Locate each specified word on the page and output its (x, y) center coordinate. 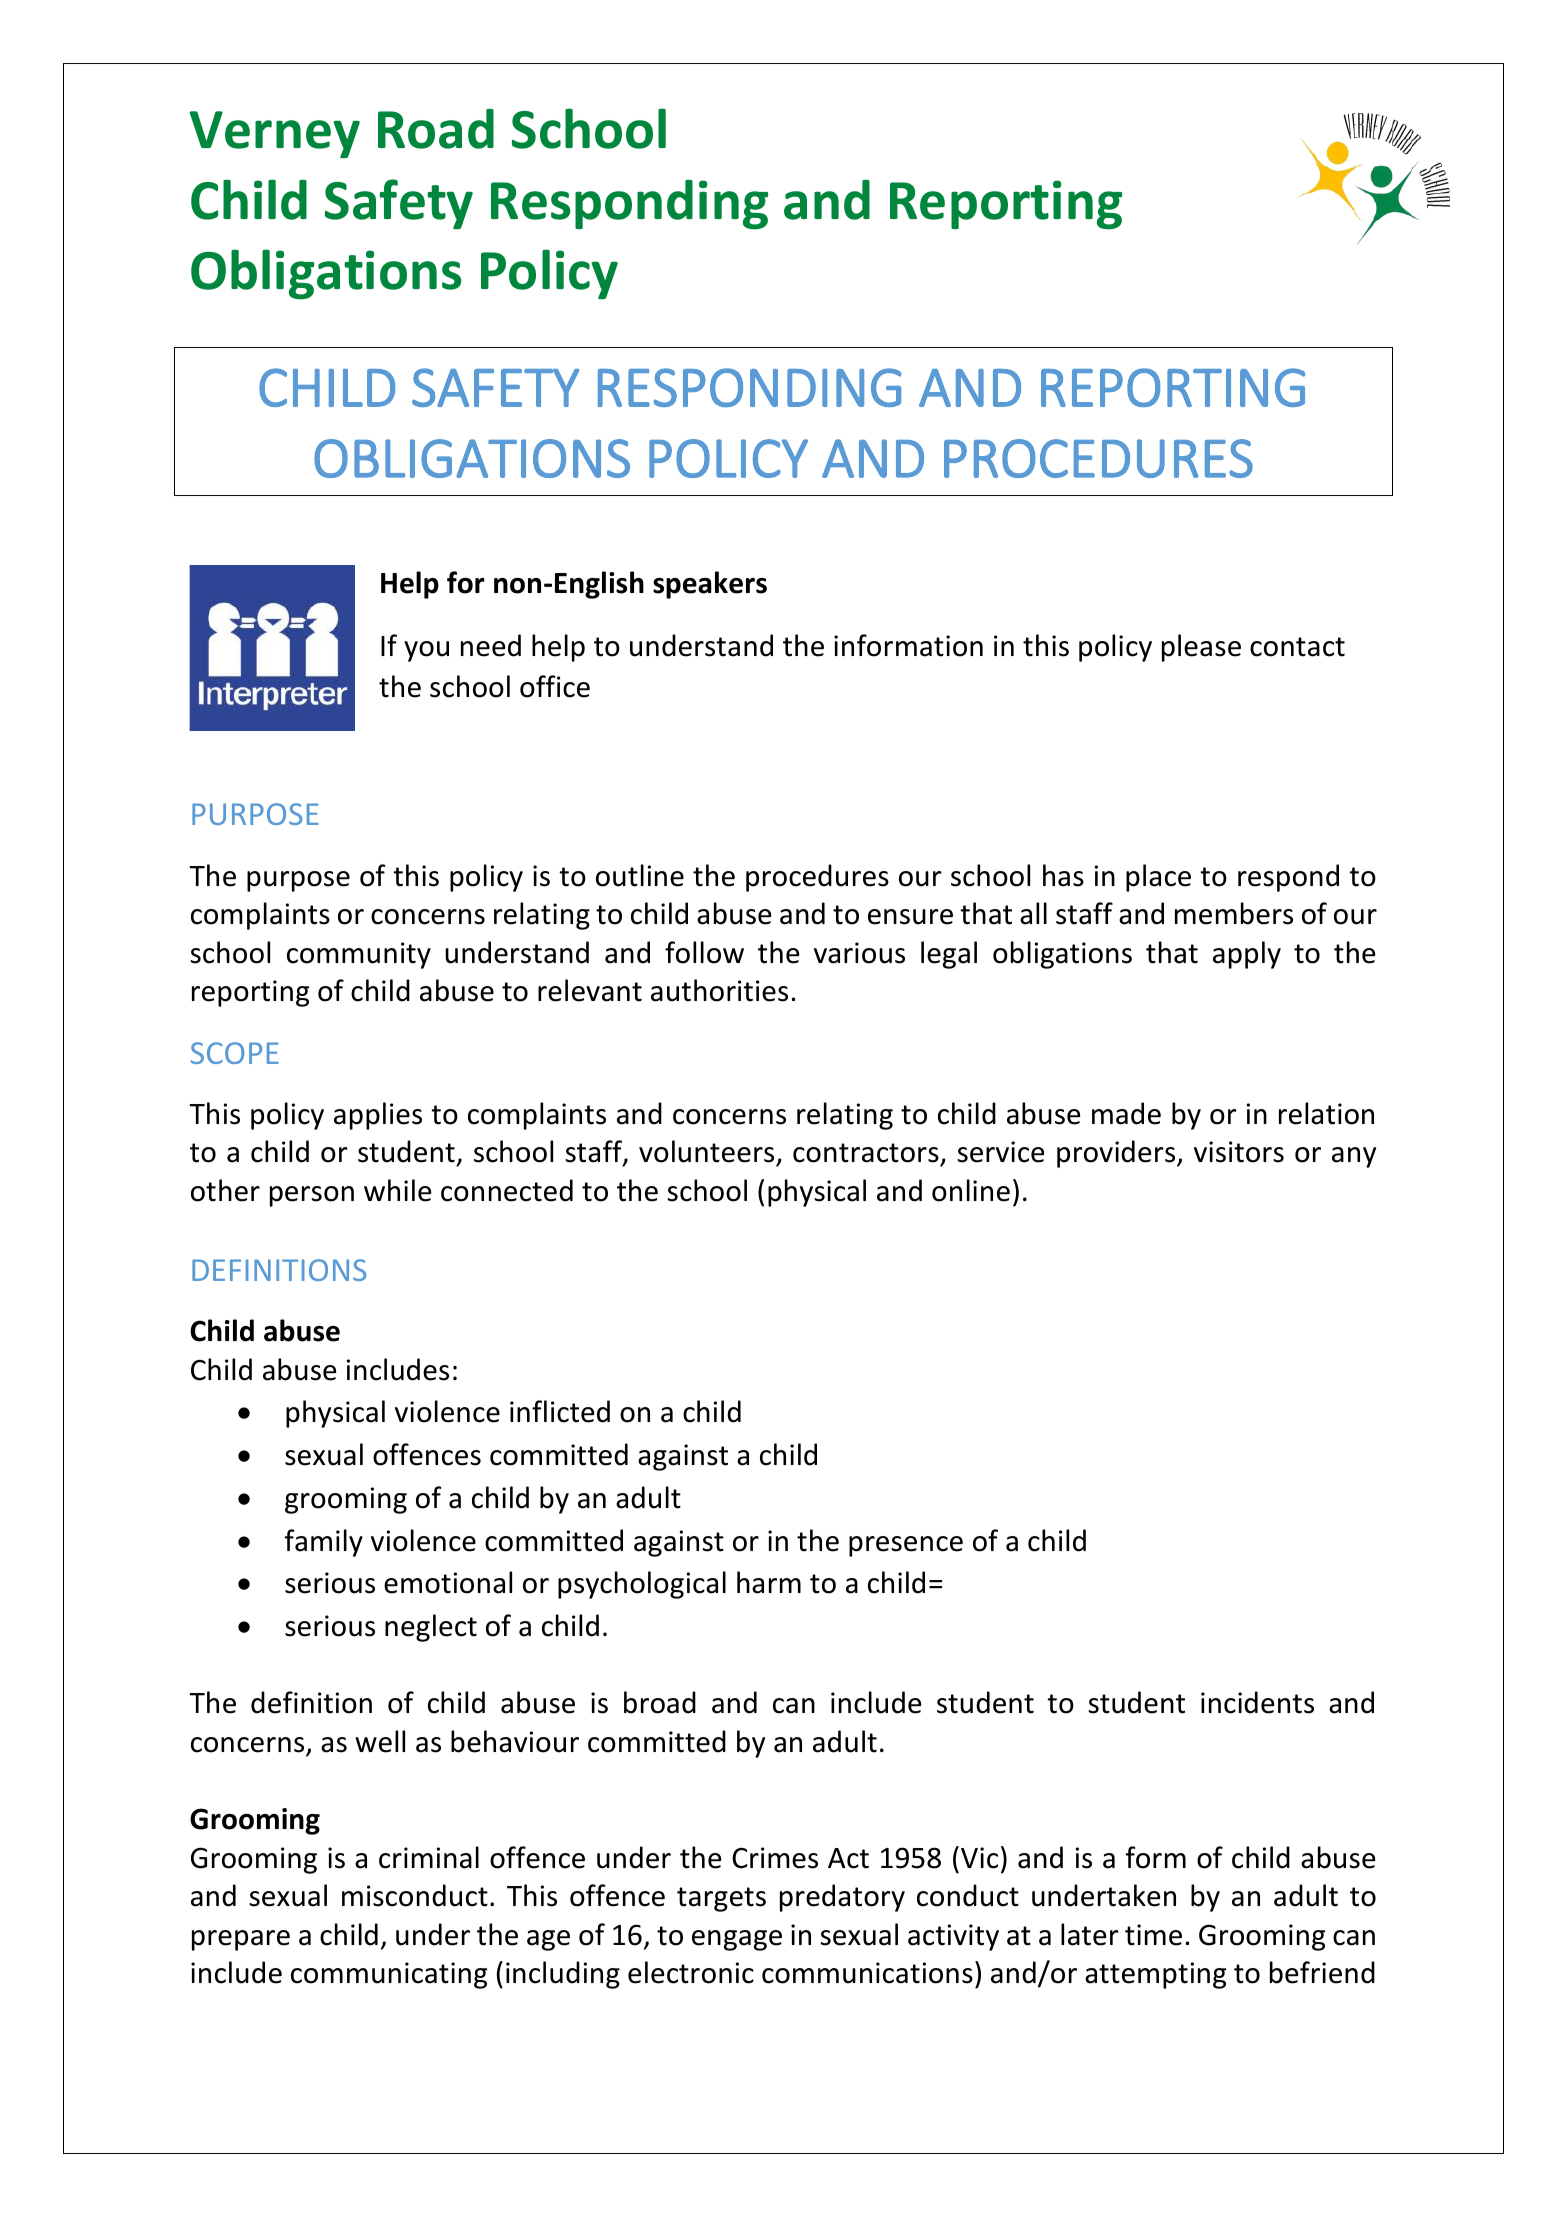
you (426, 651)
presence (906, 1546)
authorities (719, 990)
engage (737, 1940)
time (1153, 1935)
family (324, 1543)
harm (769, 1582)
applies (378, 1116)
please (1201, 648)
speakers (710, 585)
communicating (389, 1975)
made (1126, 1113)
